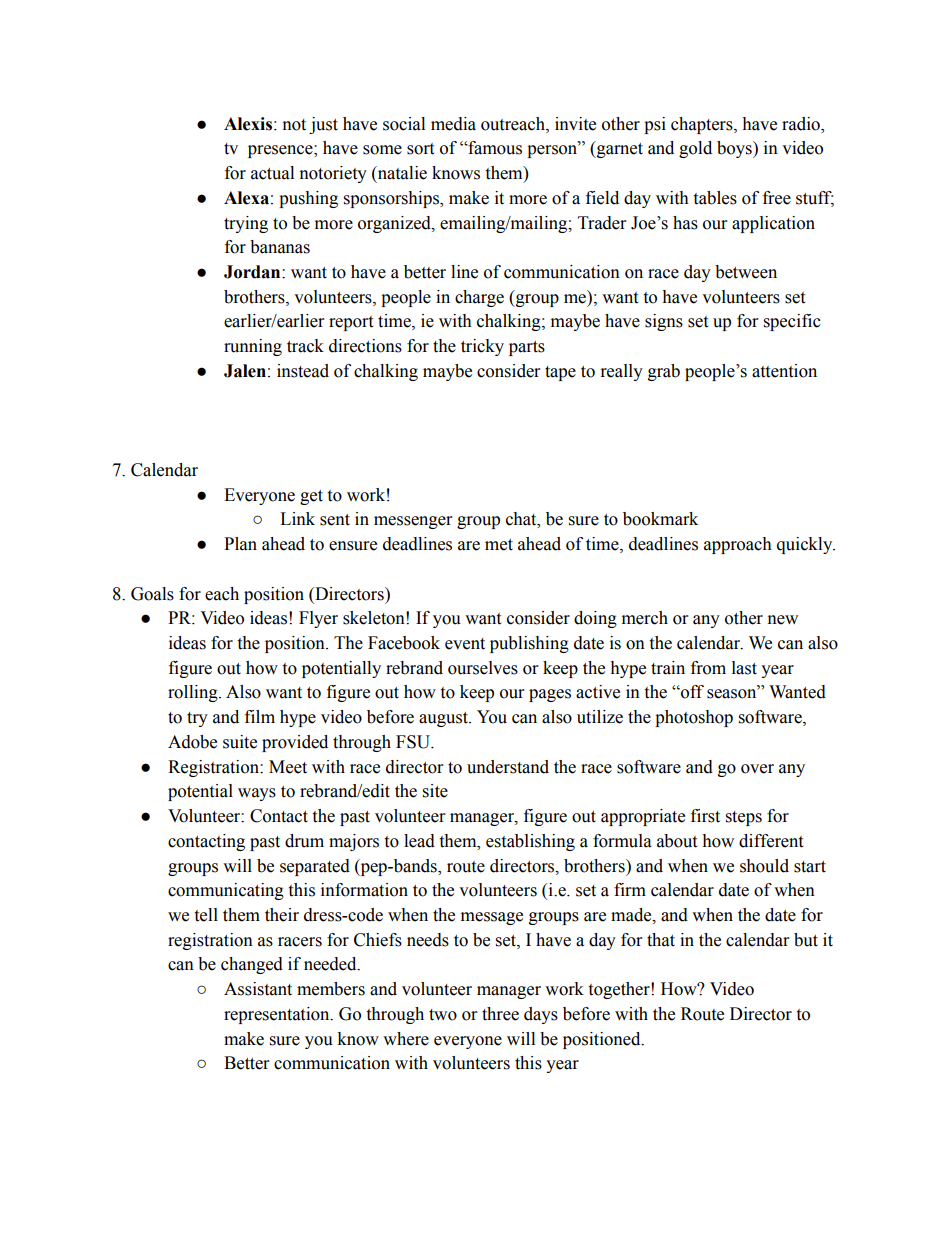 Image resolution: width=952 pixels, height=1233 pixels. Describe the element at coordinates (257, 794) in the screenshot. I see `ways` at that location.
